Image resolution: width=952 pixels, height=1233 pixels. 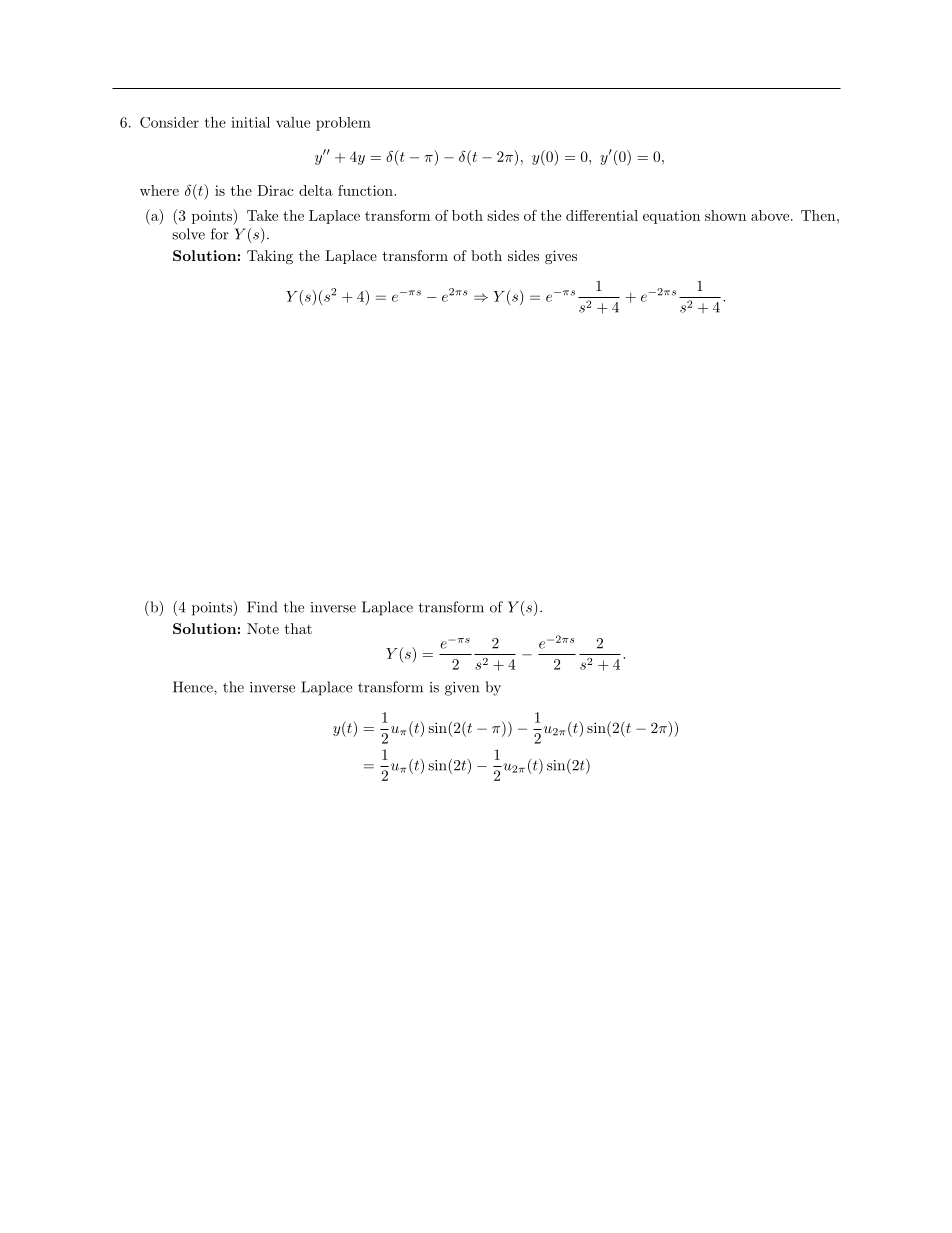 What do you see at coordinates (725, 215) in the document?
I see `shown` at bounding box center [725, 215].
